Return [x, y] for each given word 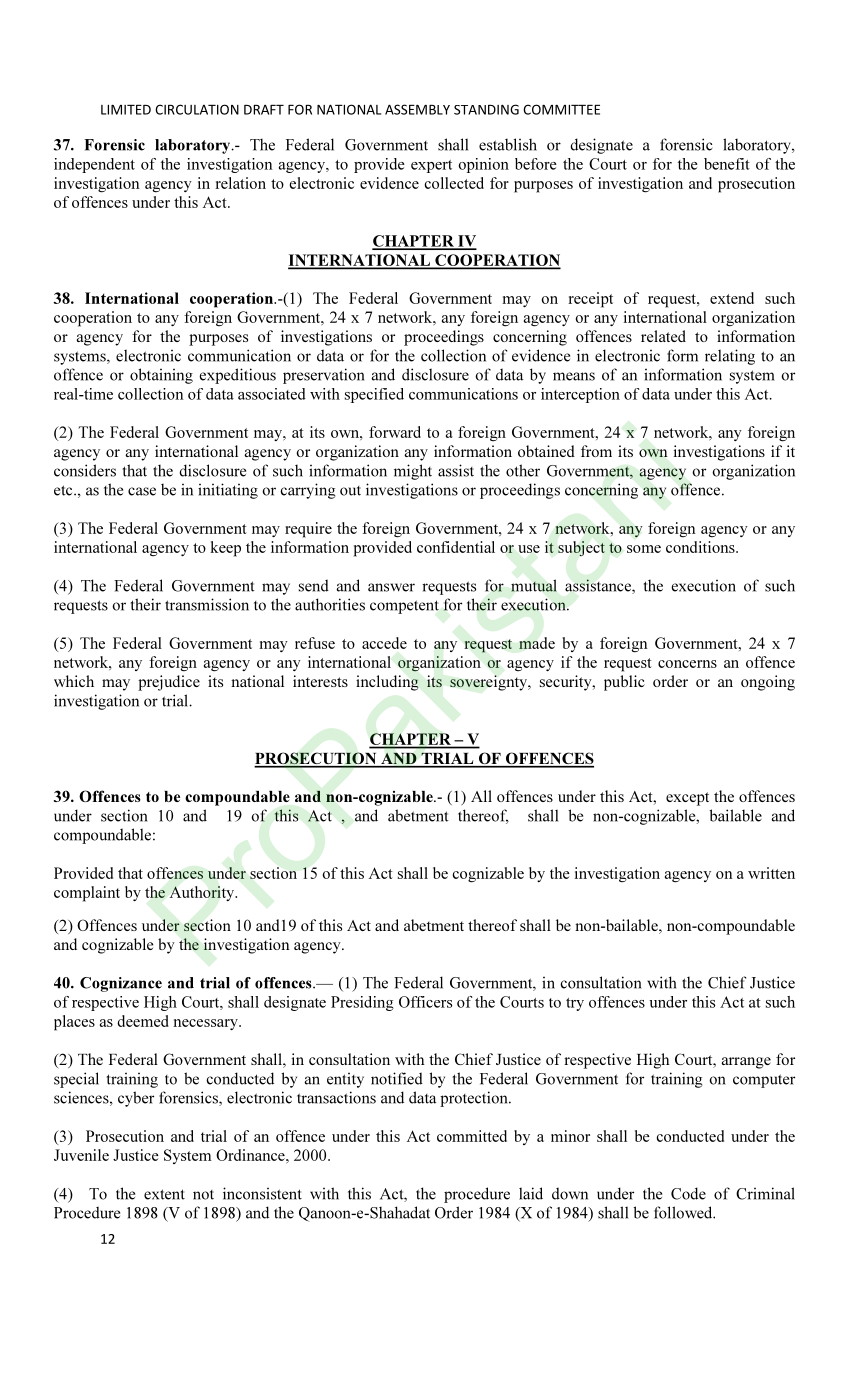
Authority [203, 893]
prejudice [169, 683]
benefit [727, 164]
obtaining [161, 376]
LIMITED [126, 110]
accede [384, 643]
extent [164, 1194]
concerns [687, 664]
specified [374, 395]
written [771, 873]
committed [472, 1136]
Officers [425, 1002]
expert [431, 166]
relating [730, 357]
